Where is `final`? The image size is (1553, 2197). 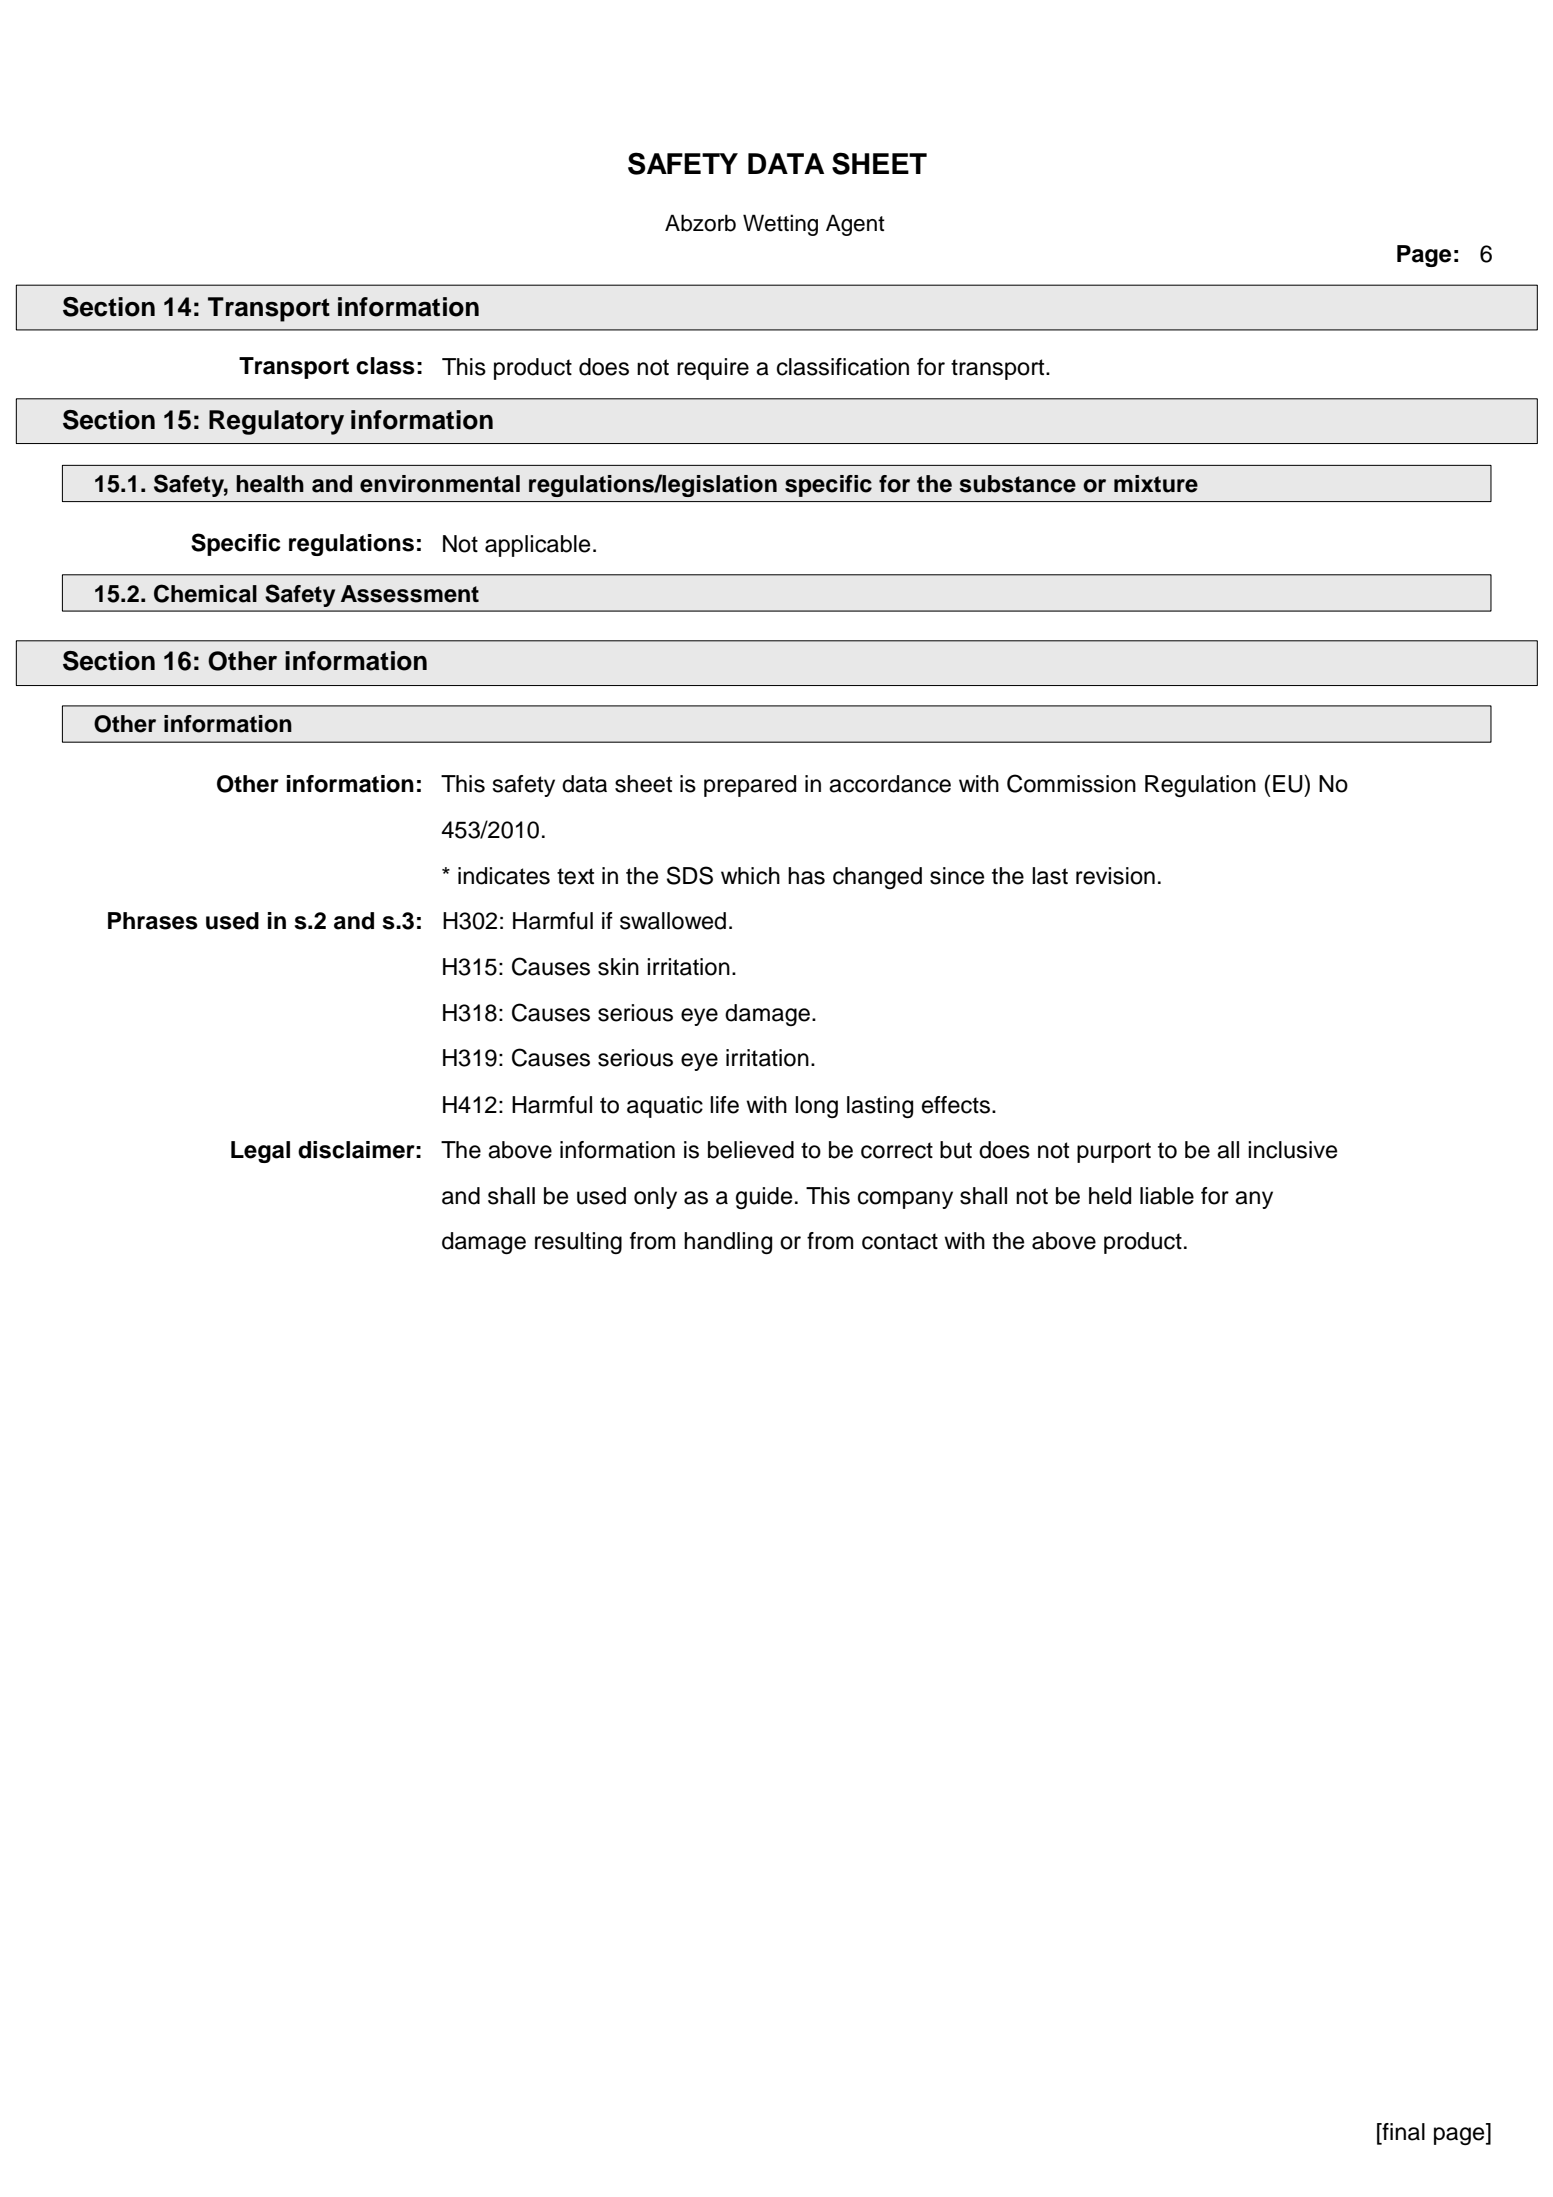
final is located at coordinates (1402, 2132).
